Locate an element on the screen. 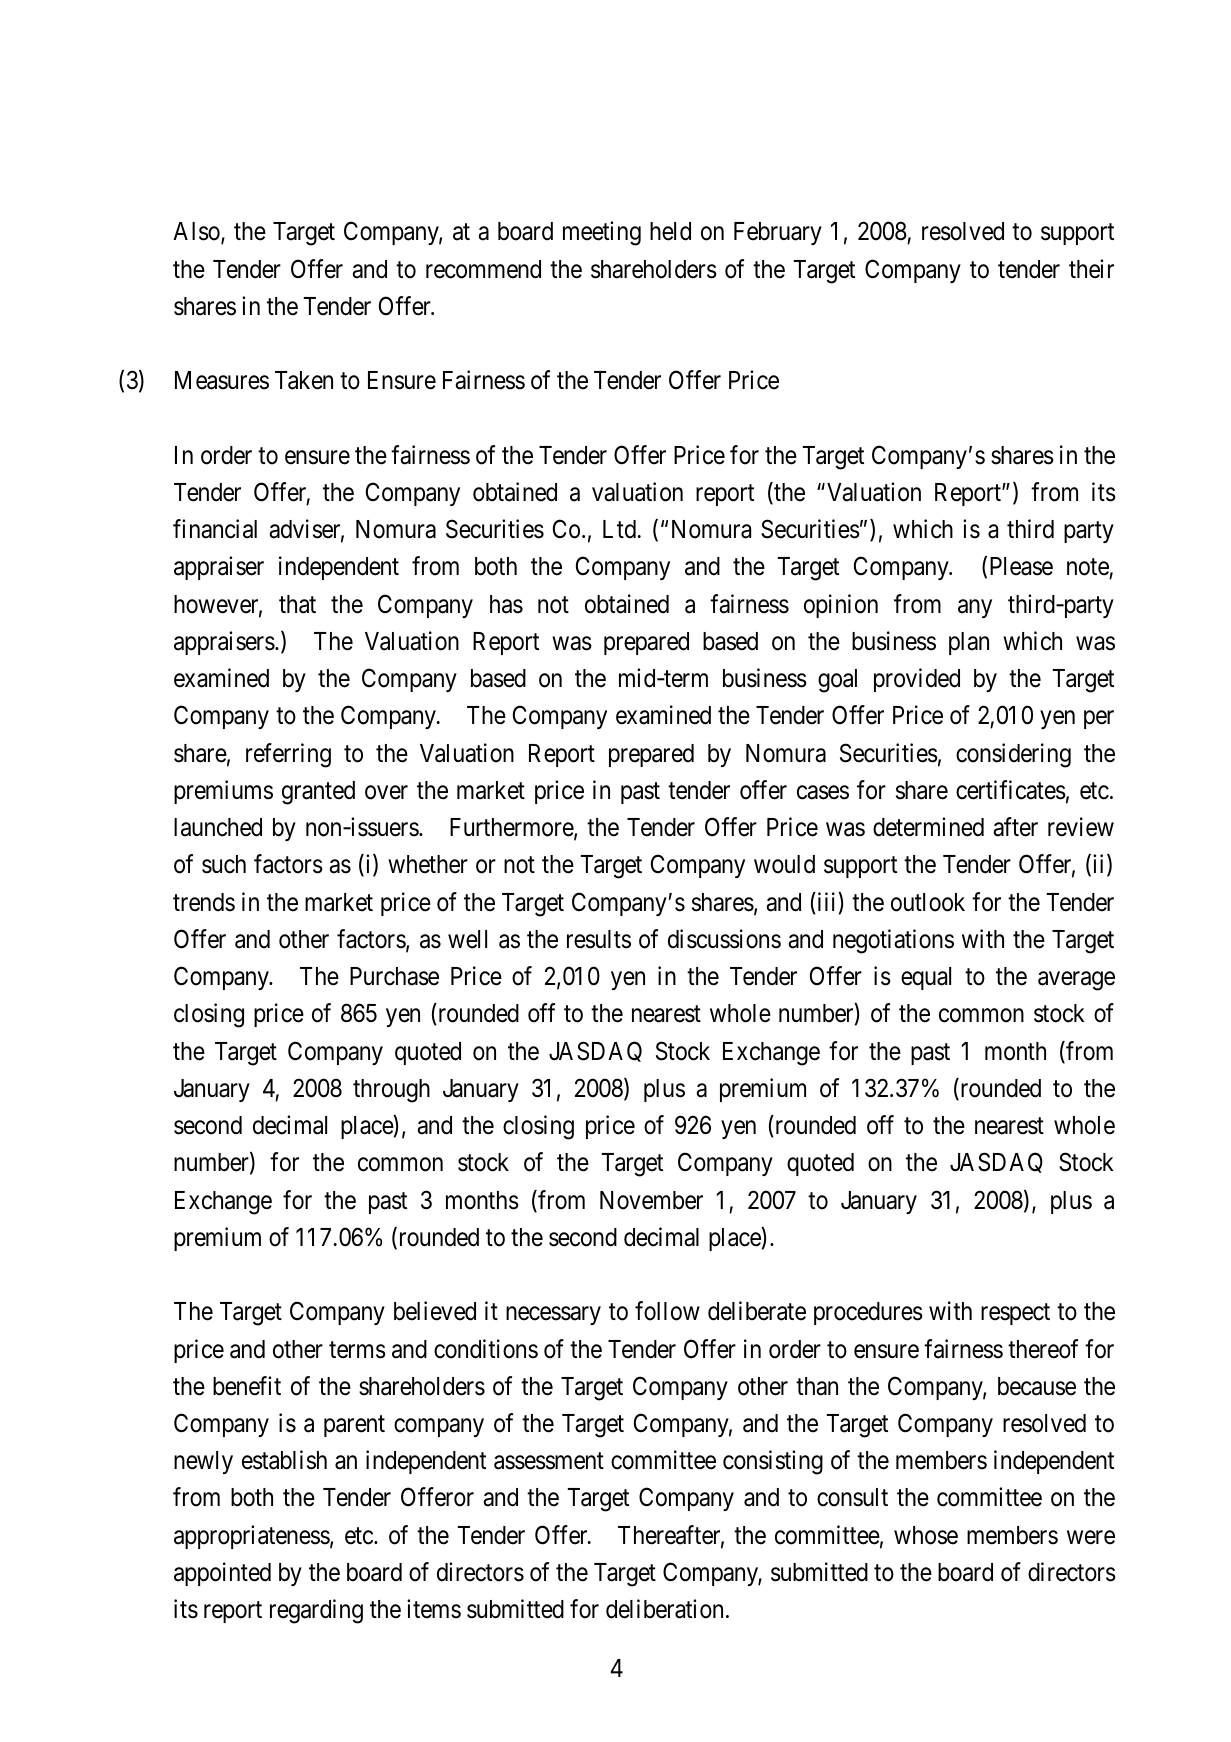 This screenshot has height=1742, width=1231. Also is located at coordinates (197, 233).
